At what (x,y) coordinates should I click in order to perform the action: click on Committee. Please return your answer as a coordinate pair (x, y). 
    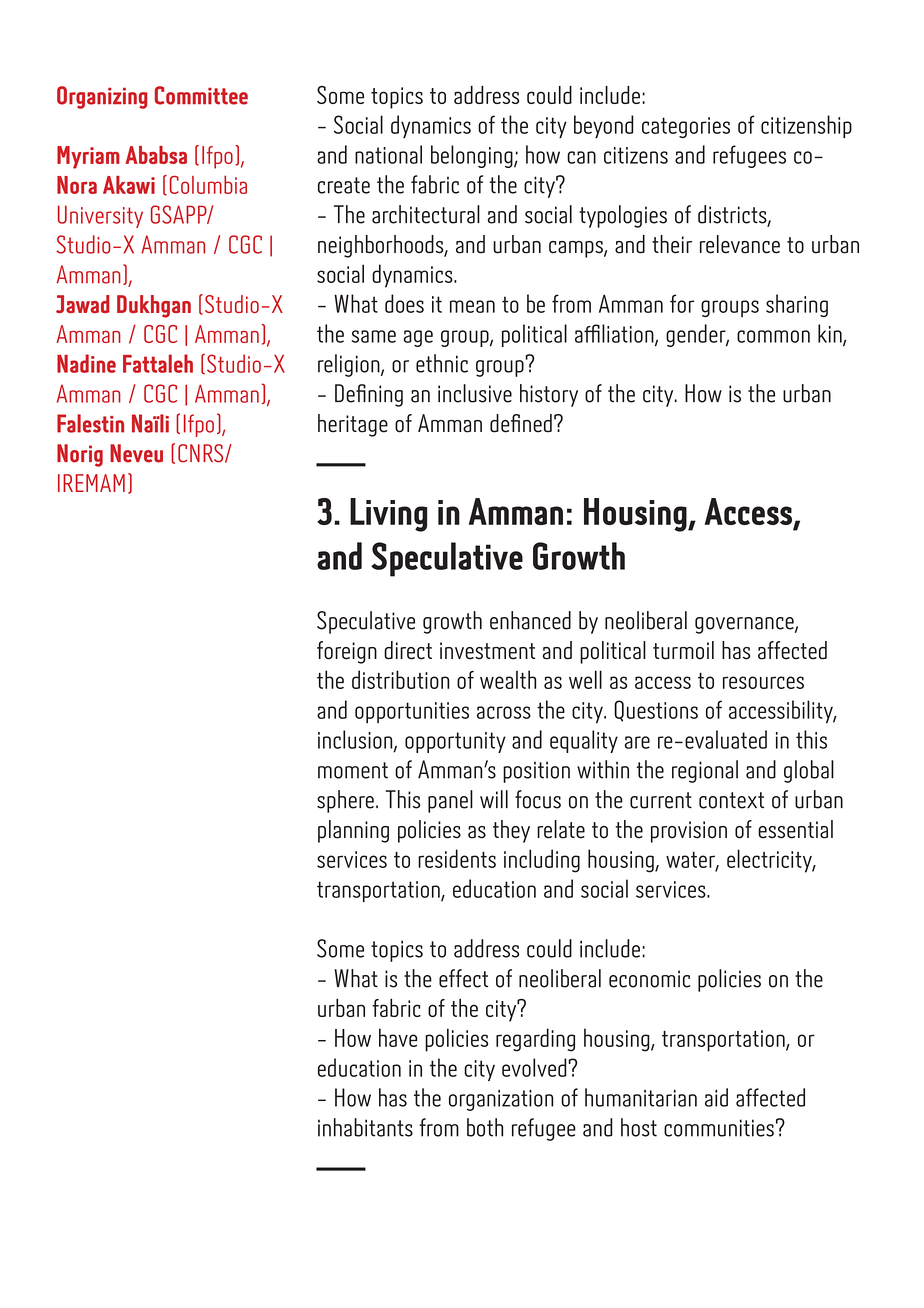
    Looking at the image, I should click on (201, 95).
